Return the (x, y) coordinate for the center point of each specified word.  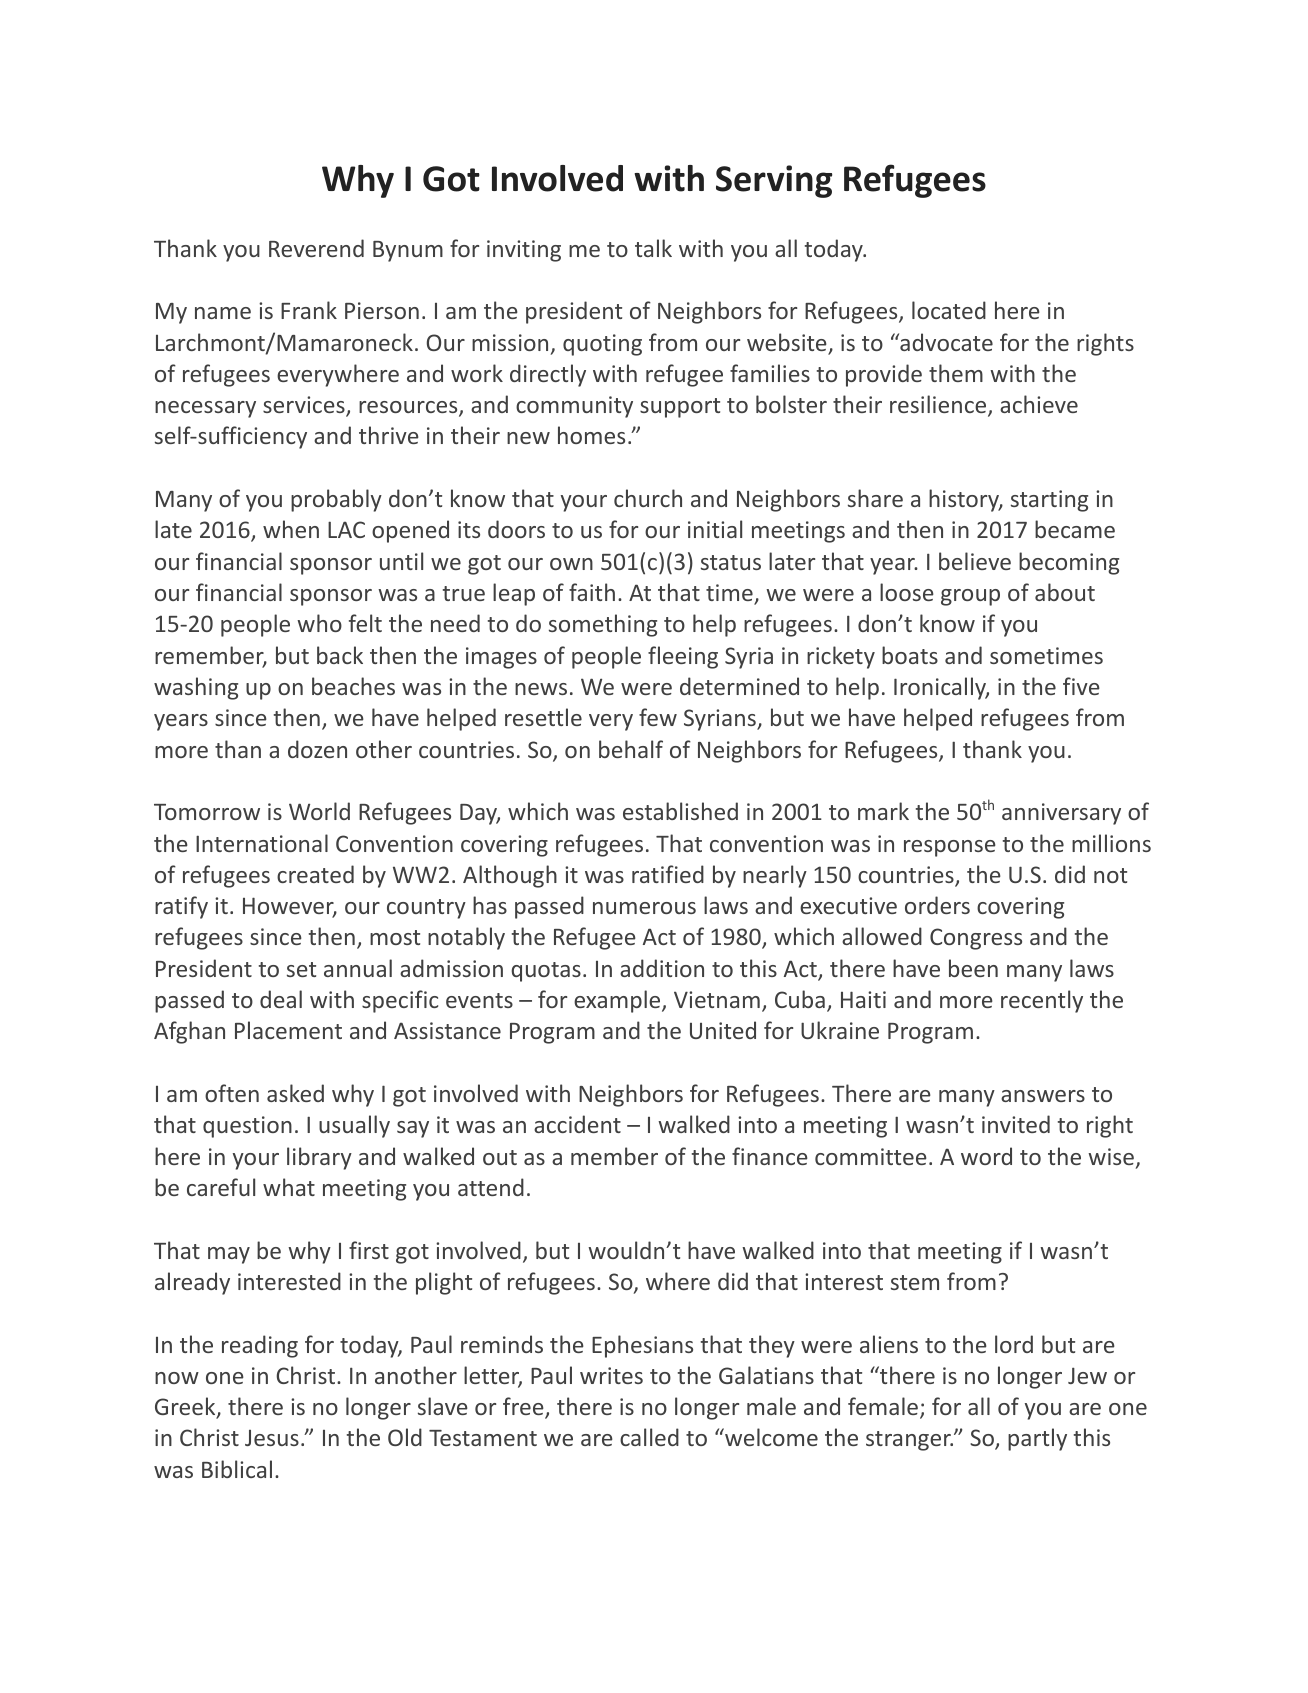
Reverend (316, 248)
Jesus (272, 1438)
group (970, 597)
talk (653, 248)
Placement (288, 1030)
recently (1042, 1001)
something (603, 625)
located (949, 310)
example (618, 1001)
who (319, 623)
